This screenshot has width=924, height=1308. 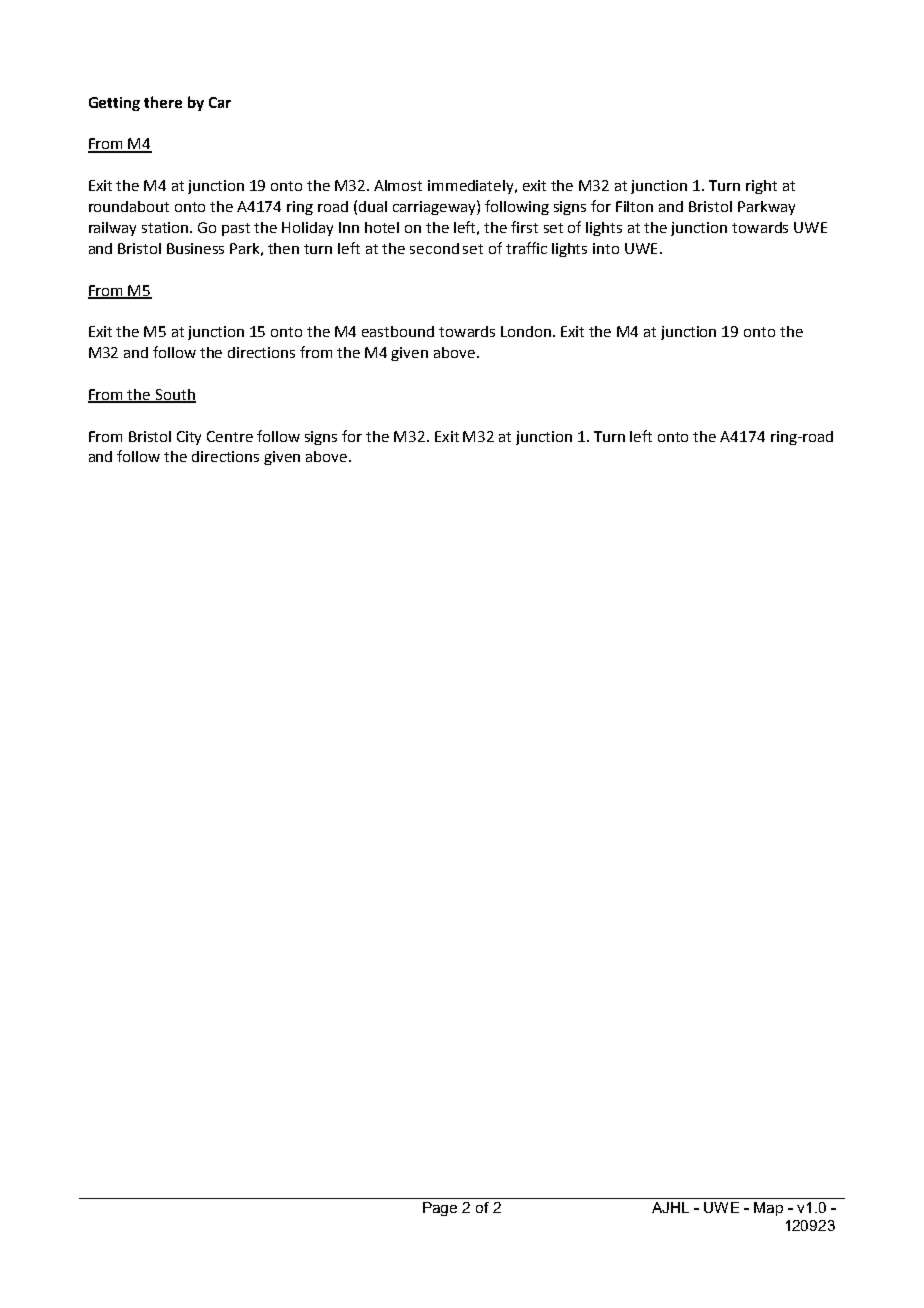 I want to click on London, so click(x=527, y=331).
